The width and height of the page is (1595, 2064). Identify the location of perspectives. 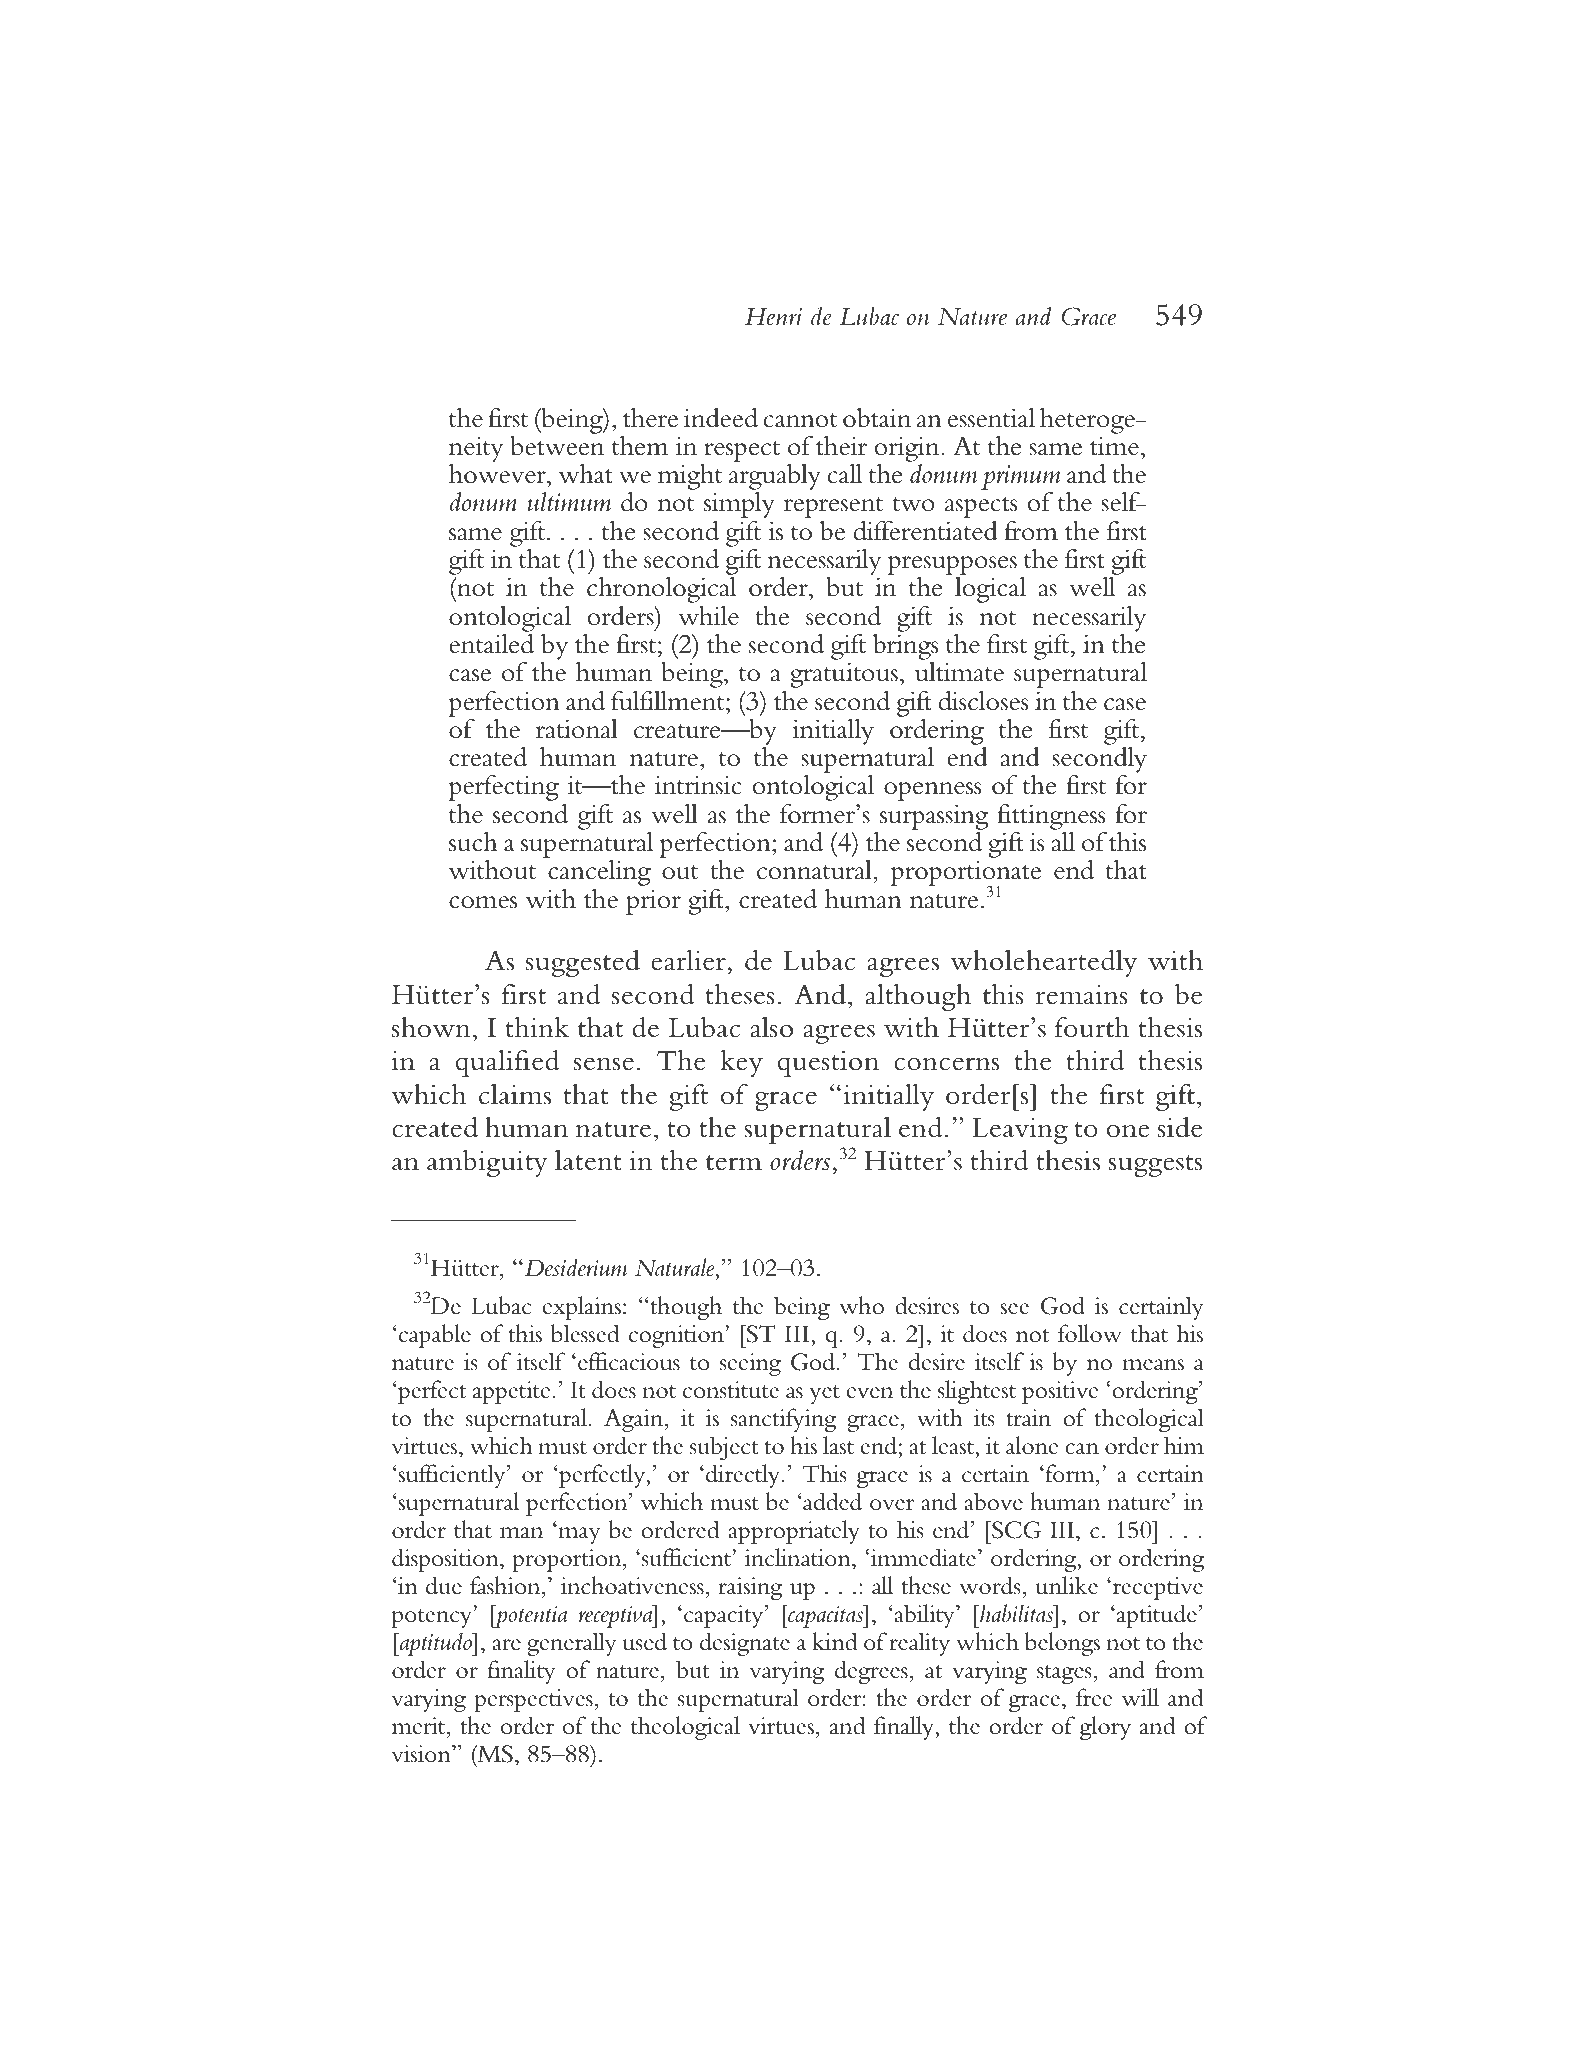
(533, 1700).
